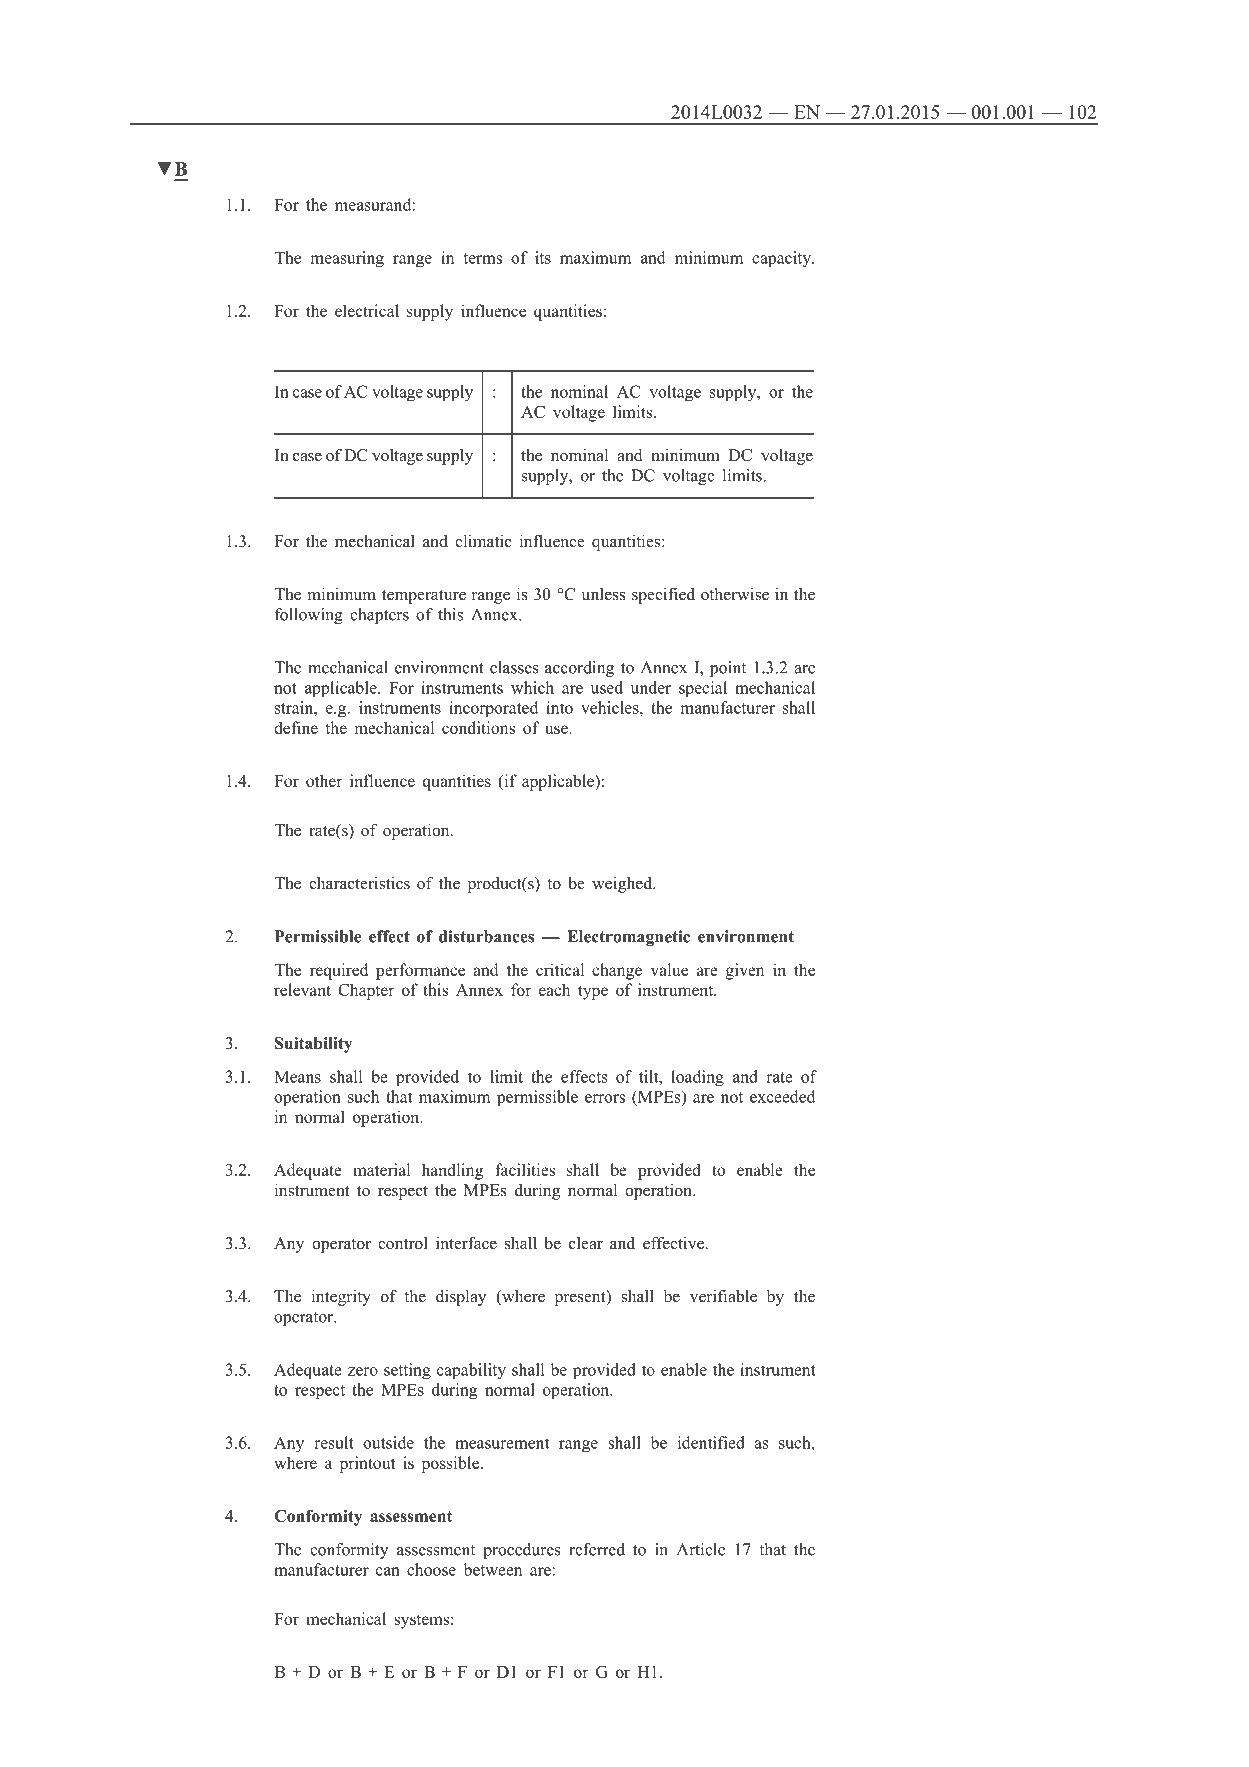 The image size is (1249, 1767). What do you see at coordinates (367, 310) in the screenshot?
I see `electrical` at bounding box center [367, 310].
